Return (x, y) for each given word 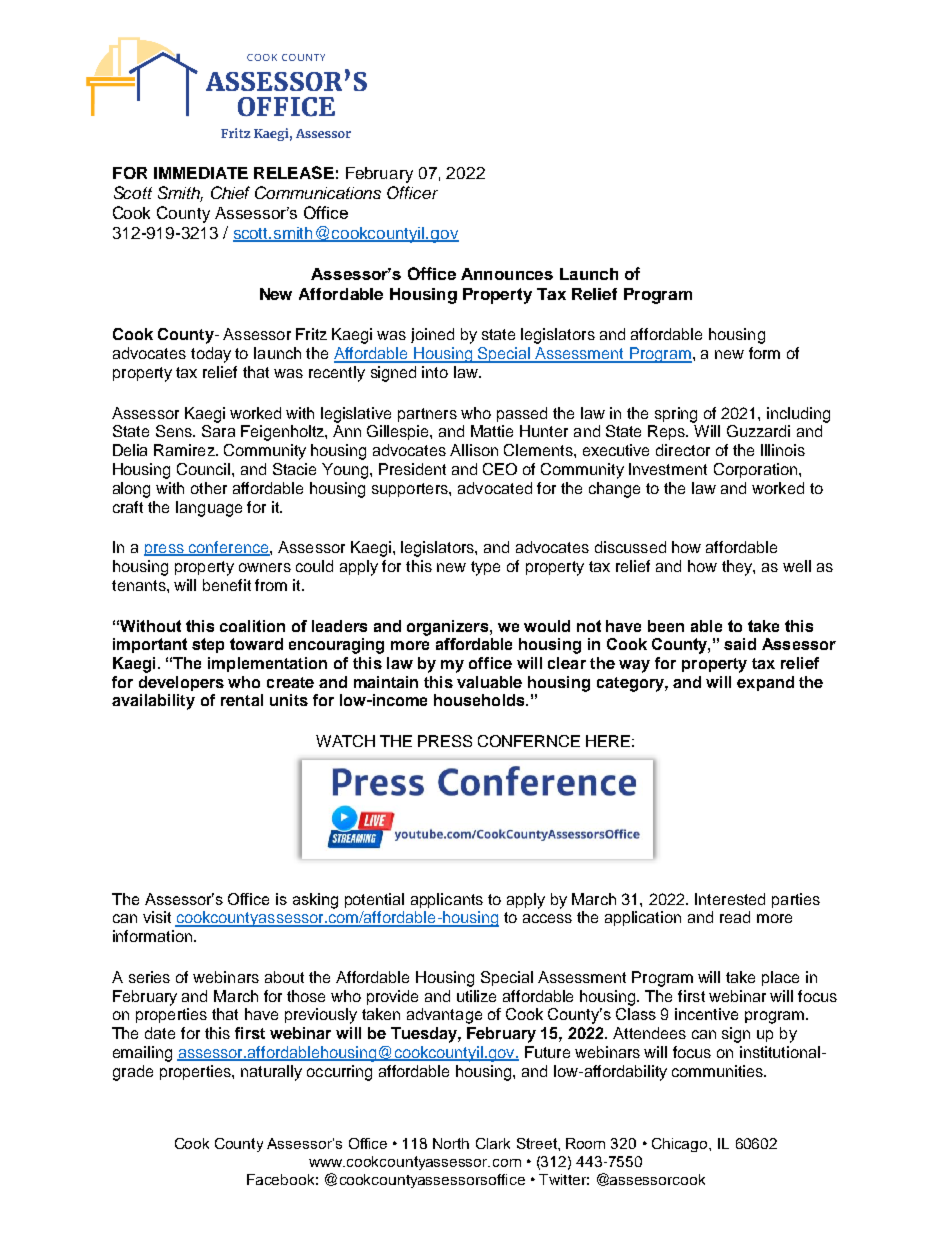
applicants (447, 900)
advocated (495, 488)
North (451, 1143)
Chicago (681, 1145)
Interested (730, 899)
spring (676, 415)
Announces (507, 274)
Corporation (757, 470)
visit (157, 917)
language (209, 509)
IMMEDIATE (201, 173)
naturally (271, 1073)
